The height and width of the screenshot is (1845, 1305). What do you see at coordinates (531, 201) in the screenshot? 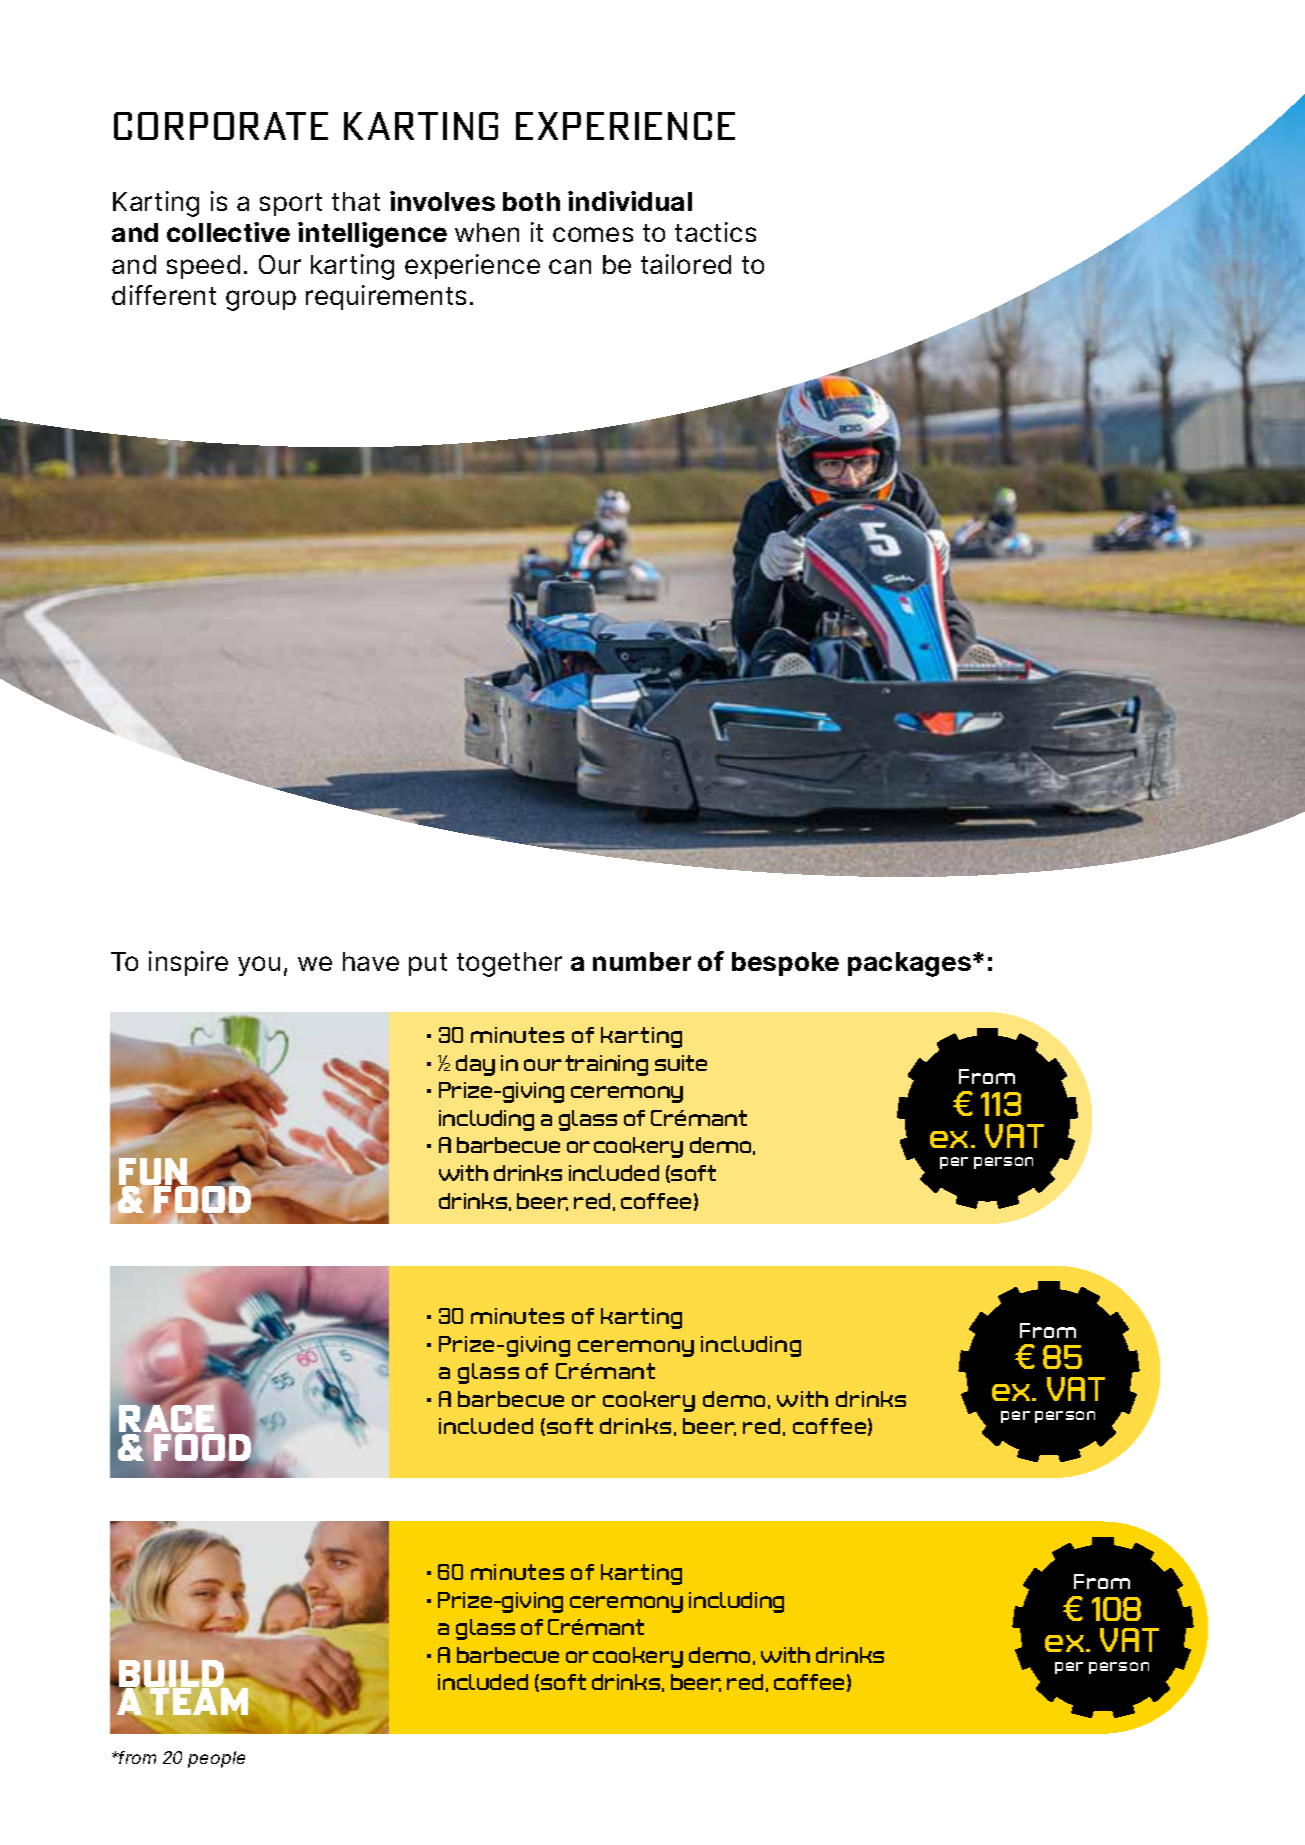
I see `both` at bounding box center [531, 201].
